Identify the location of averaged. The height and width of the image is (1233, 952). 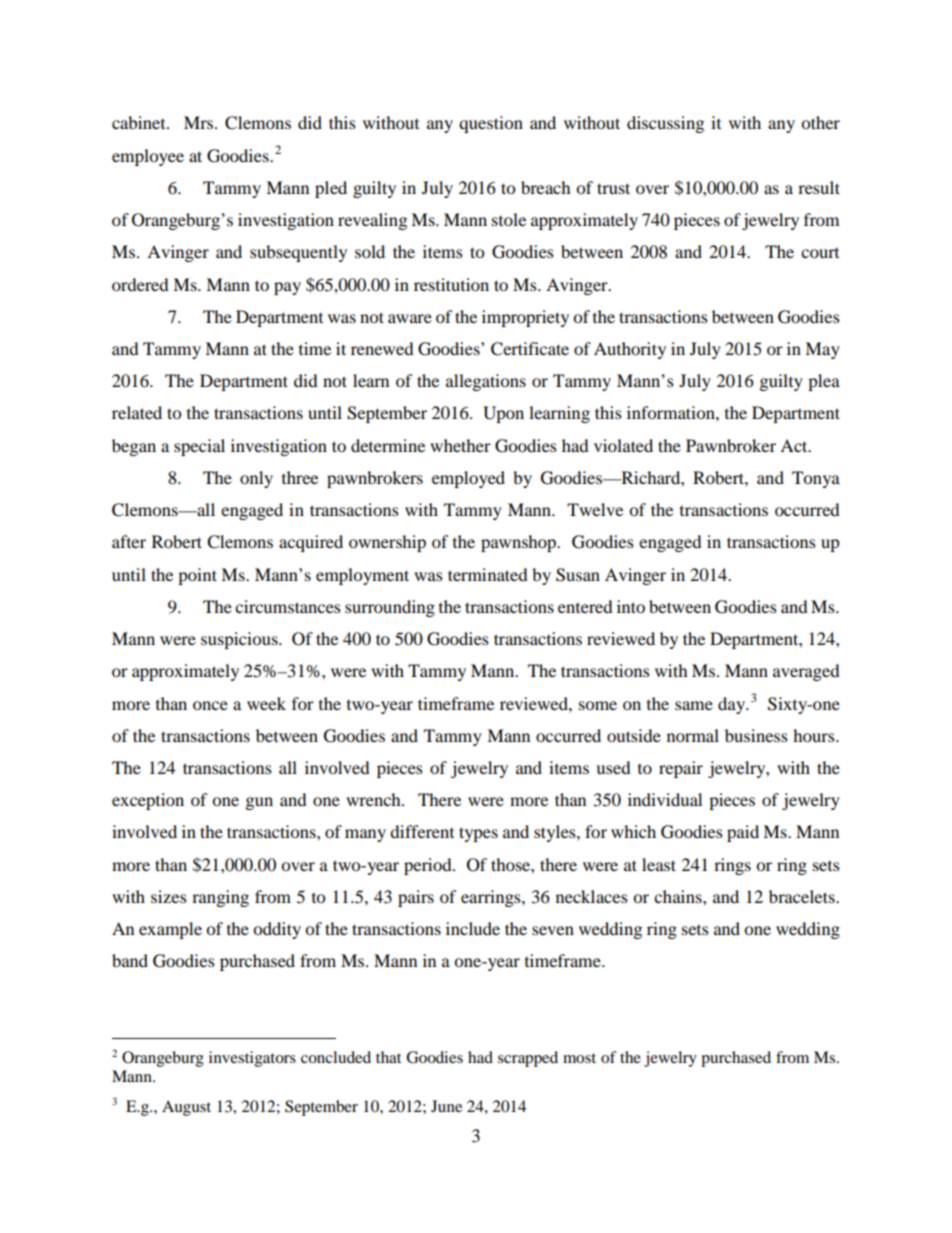
(806, 672).
